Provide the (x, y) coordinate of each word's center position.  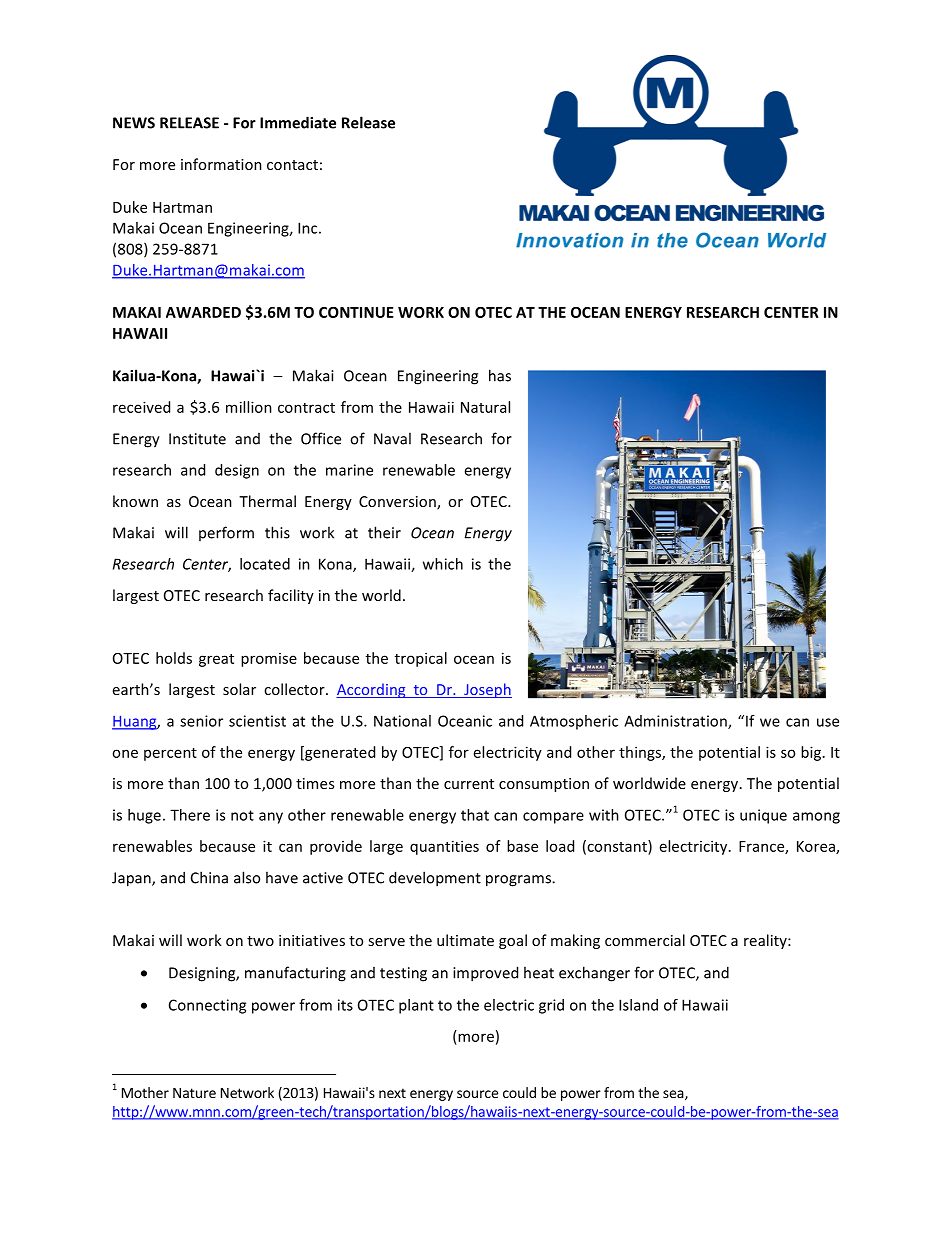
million (249, 407)
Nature (194, 1093)
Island (638, 1005)
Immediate (298, 122)
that (475, 815)
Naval (392, 438)
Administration (676, 722)
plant (416, 1006)
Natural (485, 407)
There (190, 815)
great (216, 660)
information (221, 164)
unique (763, 816)
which (443, 564)
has (500, 375)
